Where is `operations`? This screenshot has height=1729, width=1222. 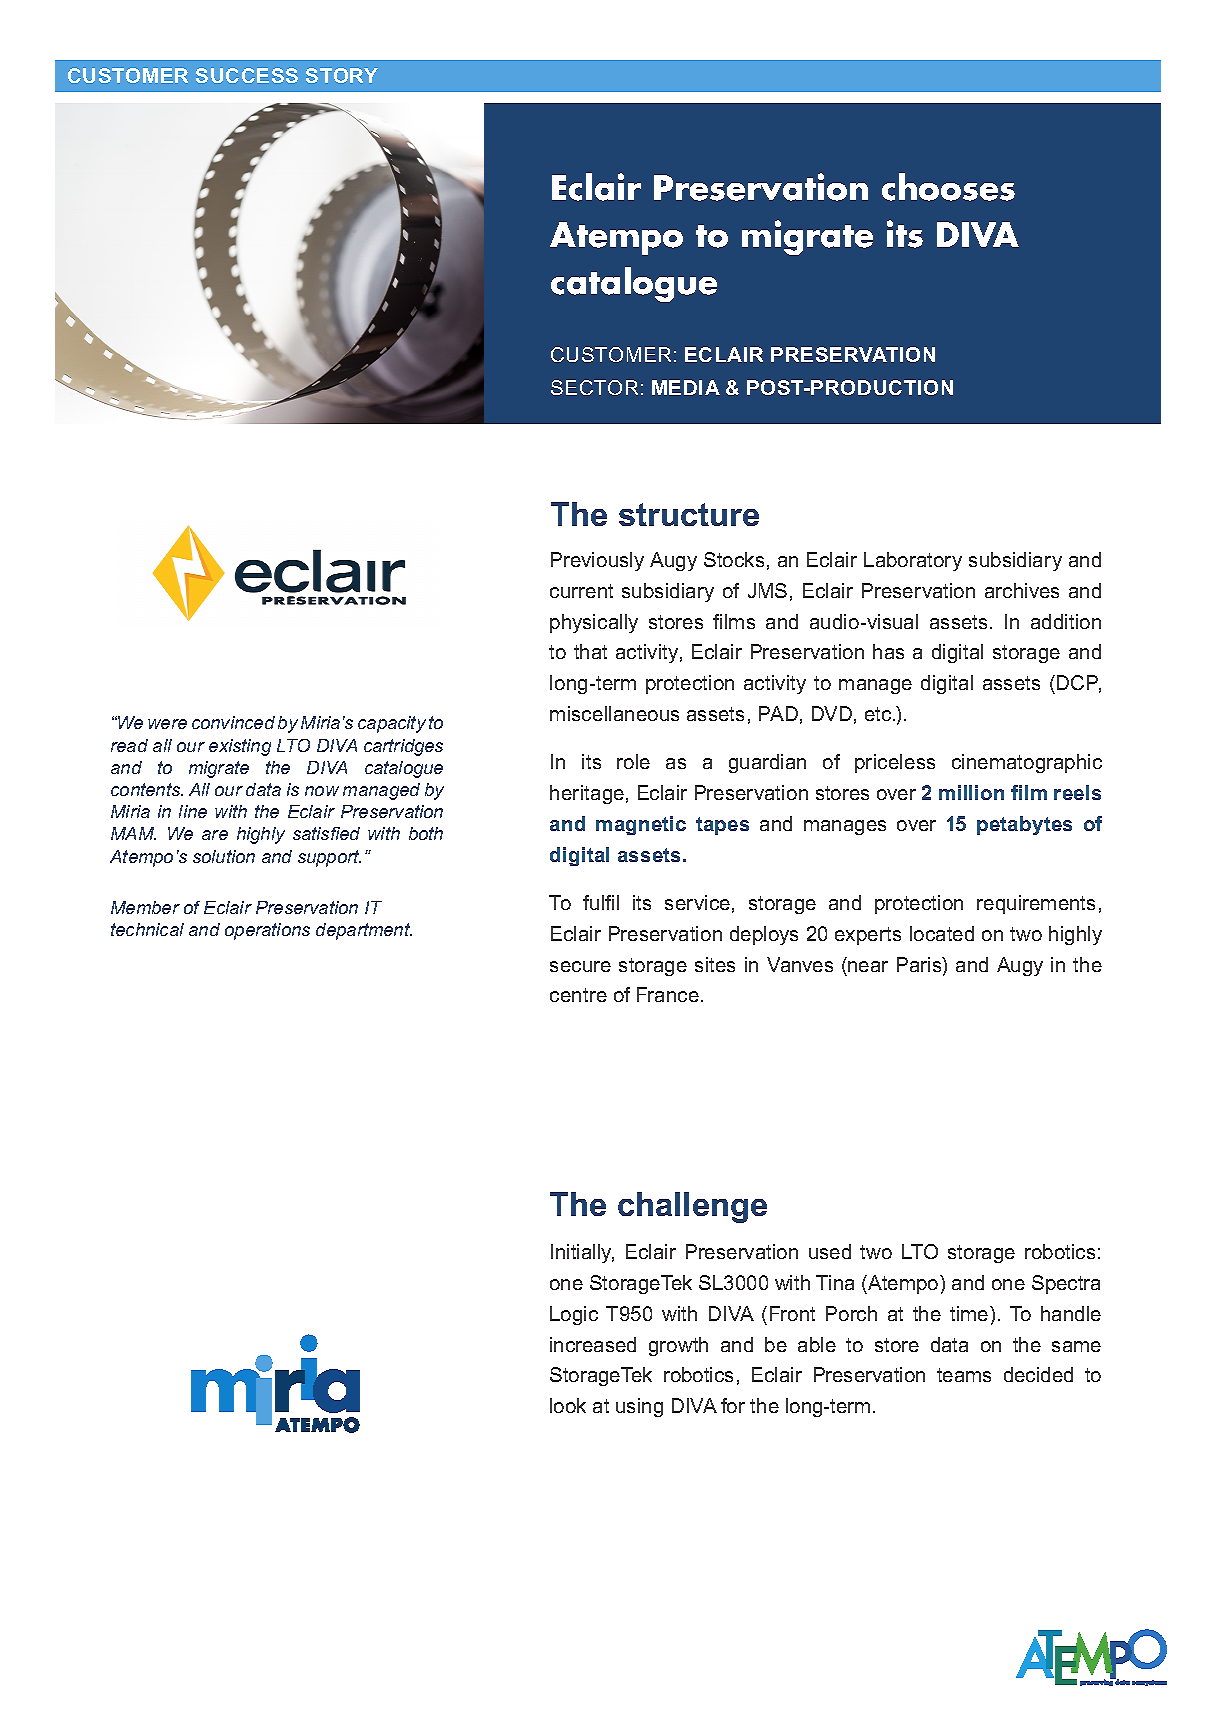
operations is located at coordinates (267, 931).
